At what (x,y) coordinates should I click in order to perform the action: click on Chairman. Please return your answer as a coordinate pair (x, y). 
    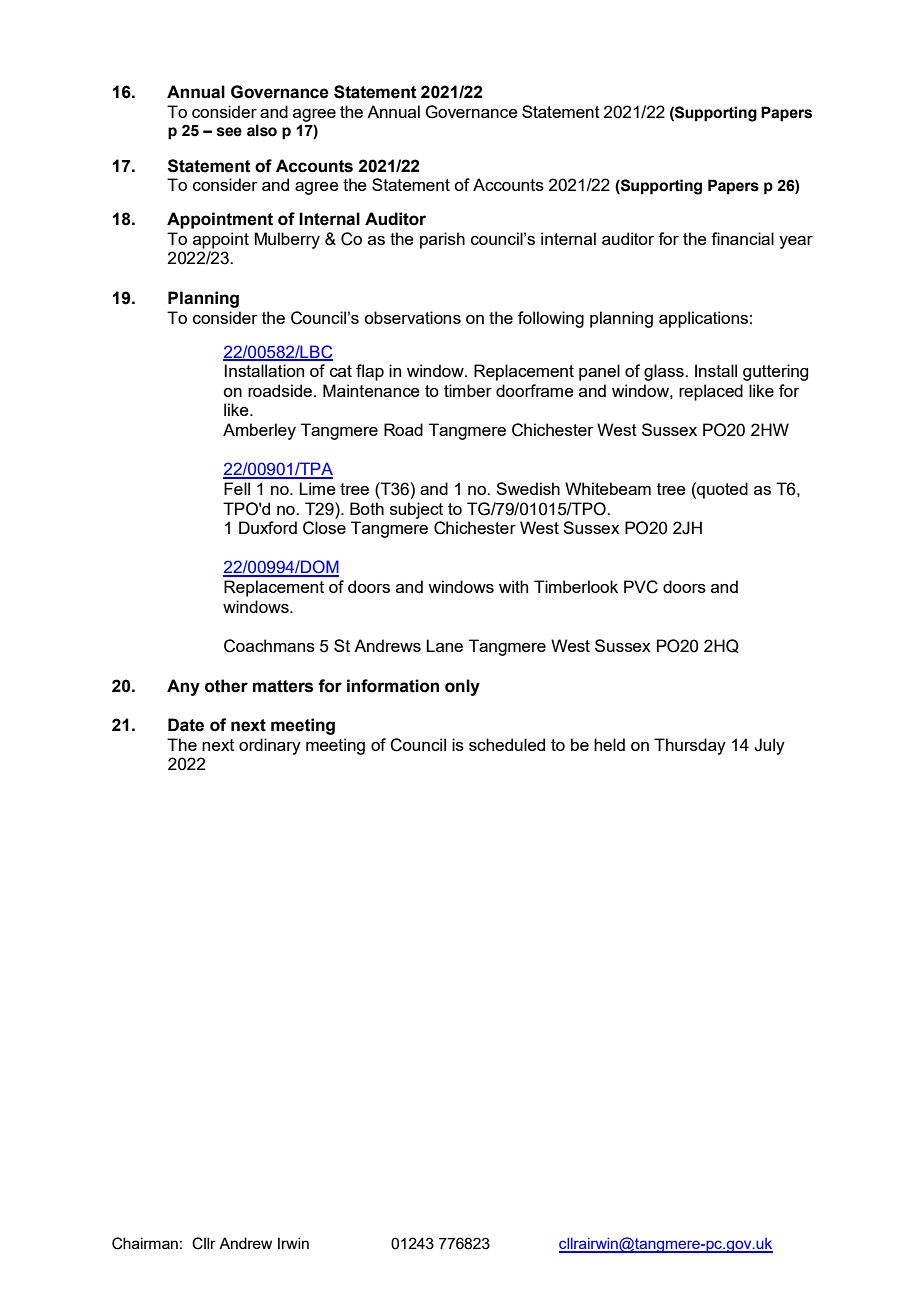
    Looking at the image, I should click on (145, 1243).
